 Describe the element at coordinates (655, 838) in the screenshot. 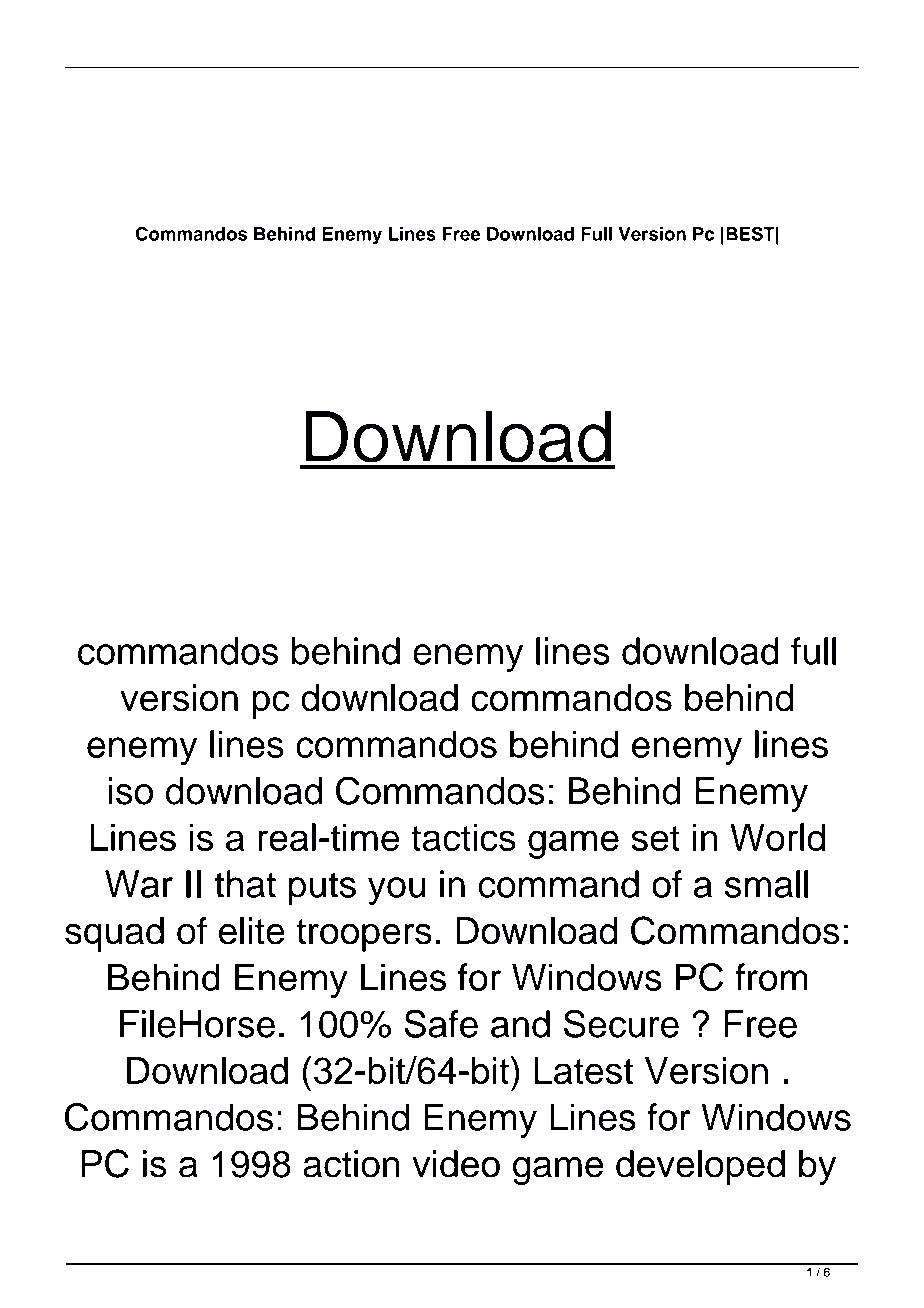

I see `set` at that location.
